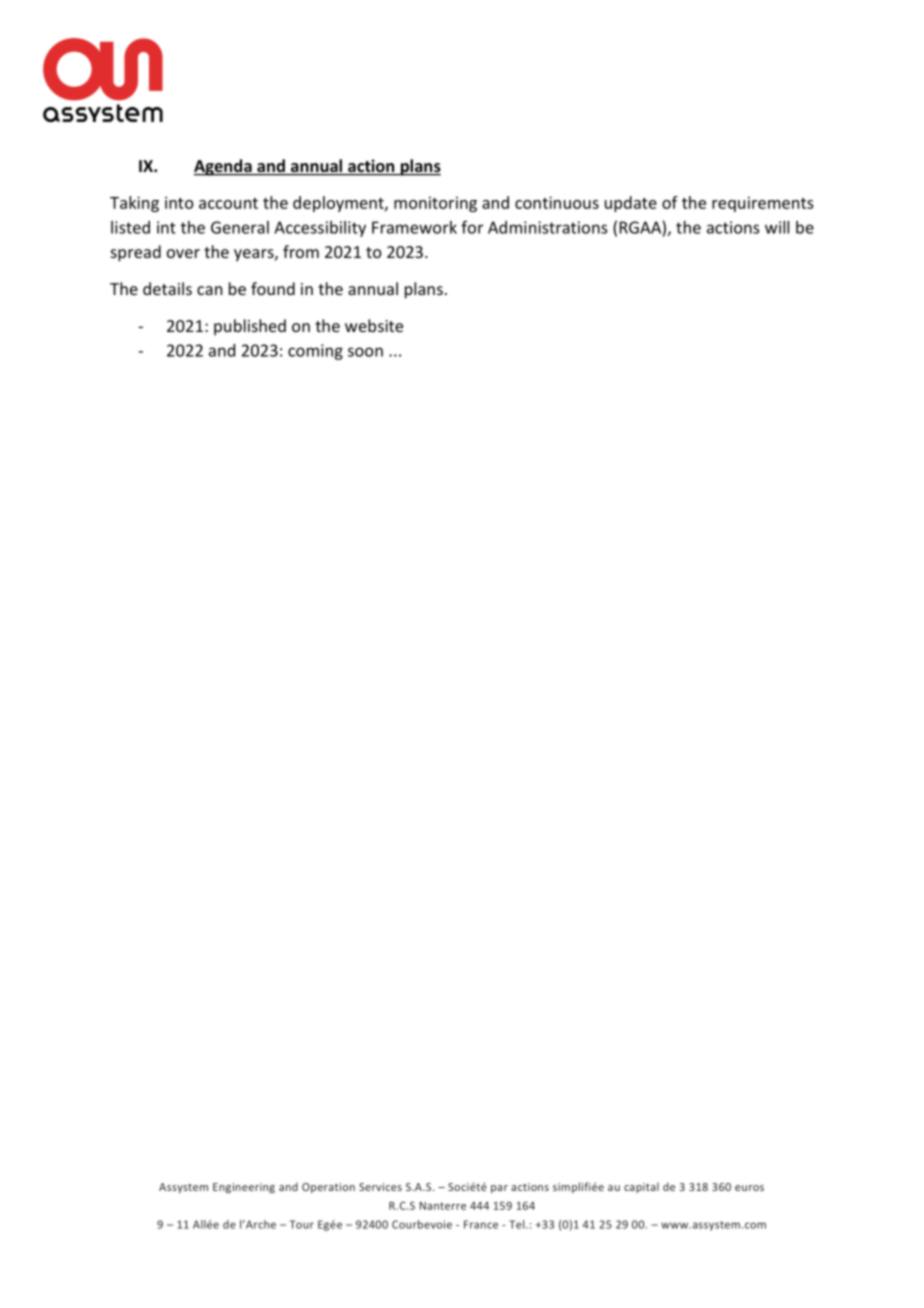 Image resolution: width=924 pixels, height=1308 pixels. Describe the element at coordinates (763, 204) in the screenshot. I see `requirements` at that location.
